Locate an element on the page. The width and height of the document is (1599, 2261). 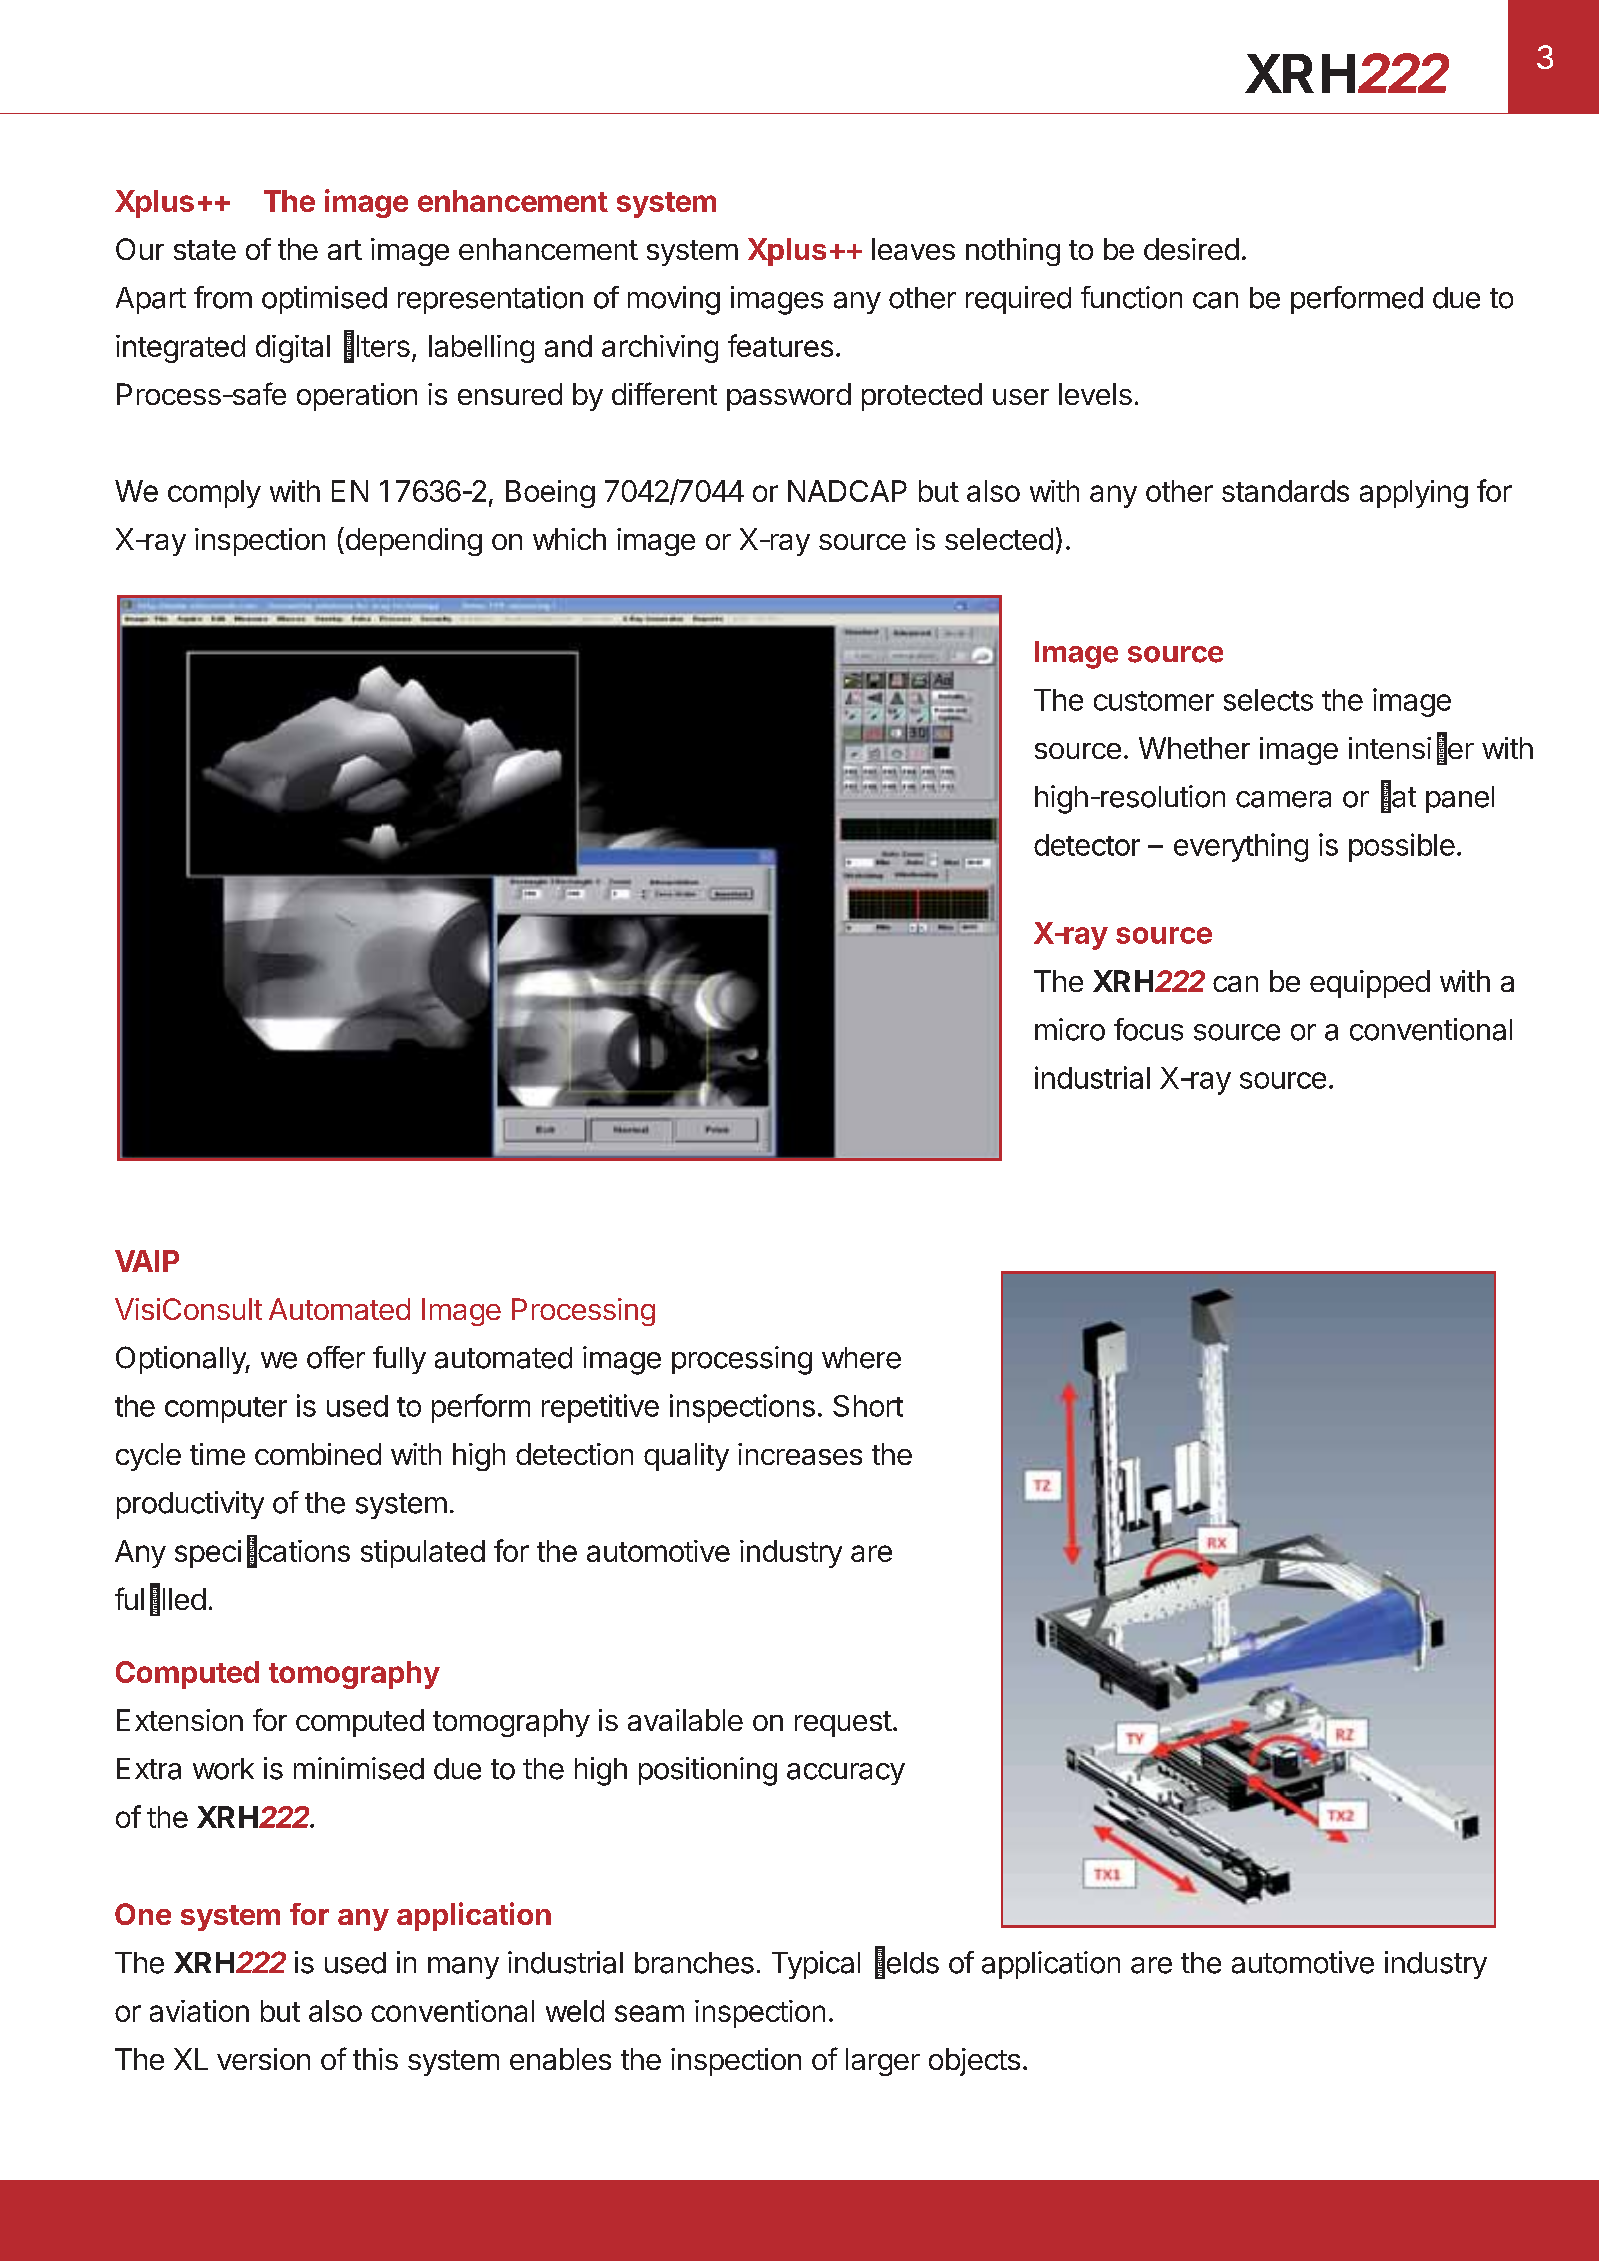
features is located at coordinates (780, 345).
